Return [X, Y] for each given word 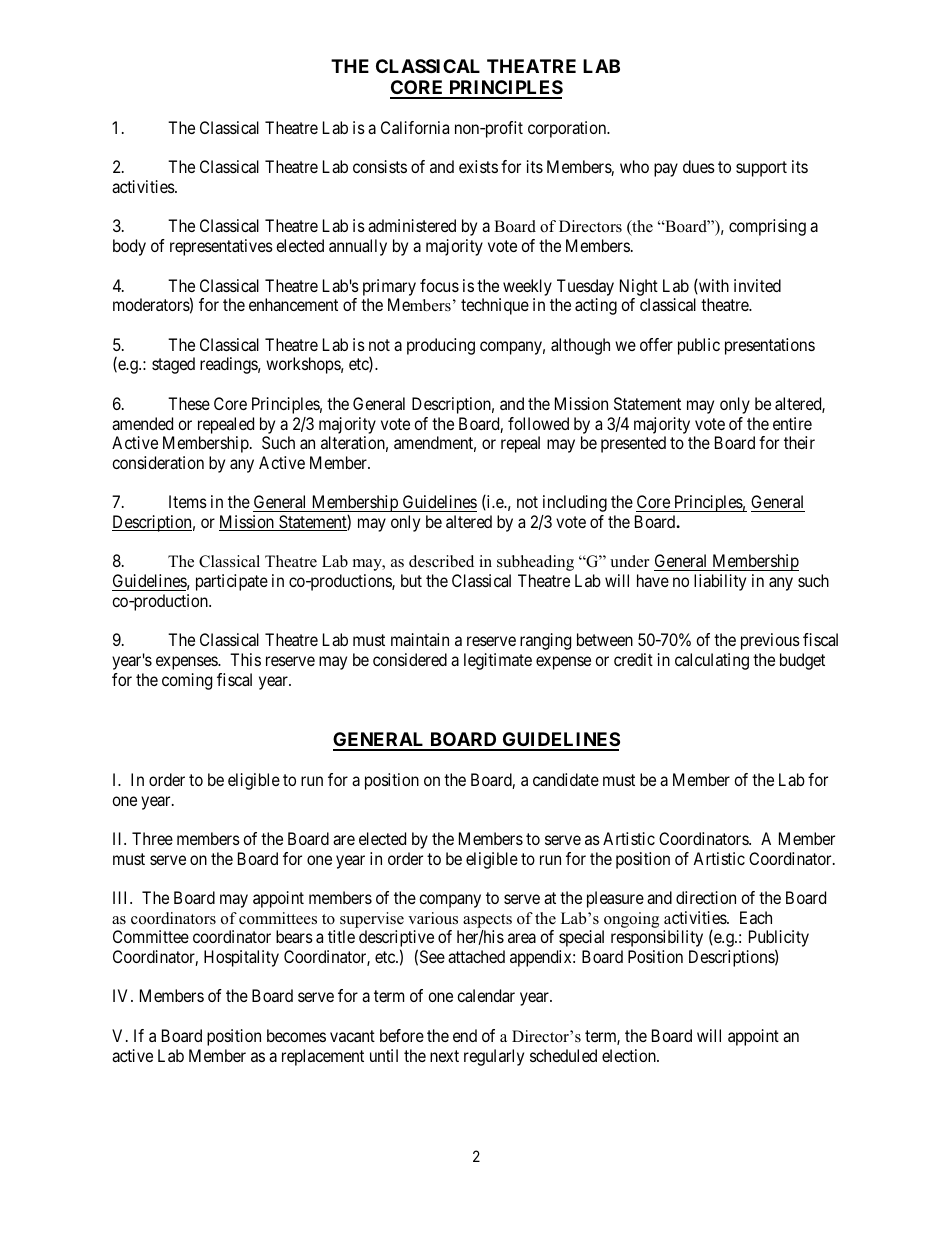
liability [720, 582]
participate [232, 582]
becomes [296, 1035]
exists [478, 166]
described [441, 561]
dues [699, 166]
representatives [221, 247]
